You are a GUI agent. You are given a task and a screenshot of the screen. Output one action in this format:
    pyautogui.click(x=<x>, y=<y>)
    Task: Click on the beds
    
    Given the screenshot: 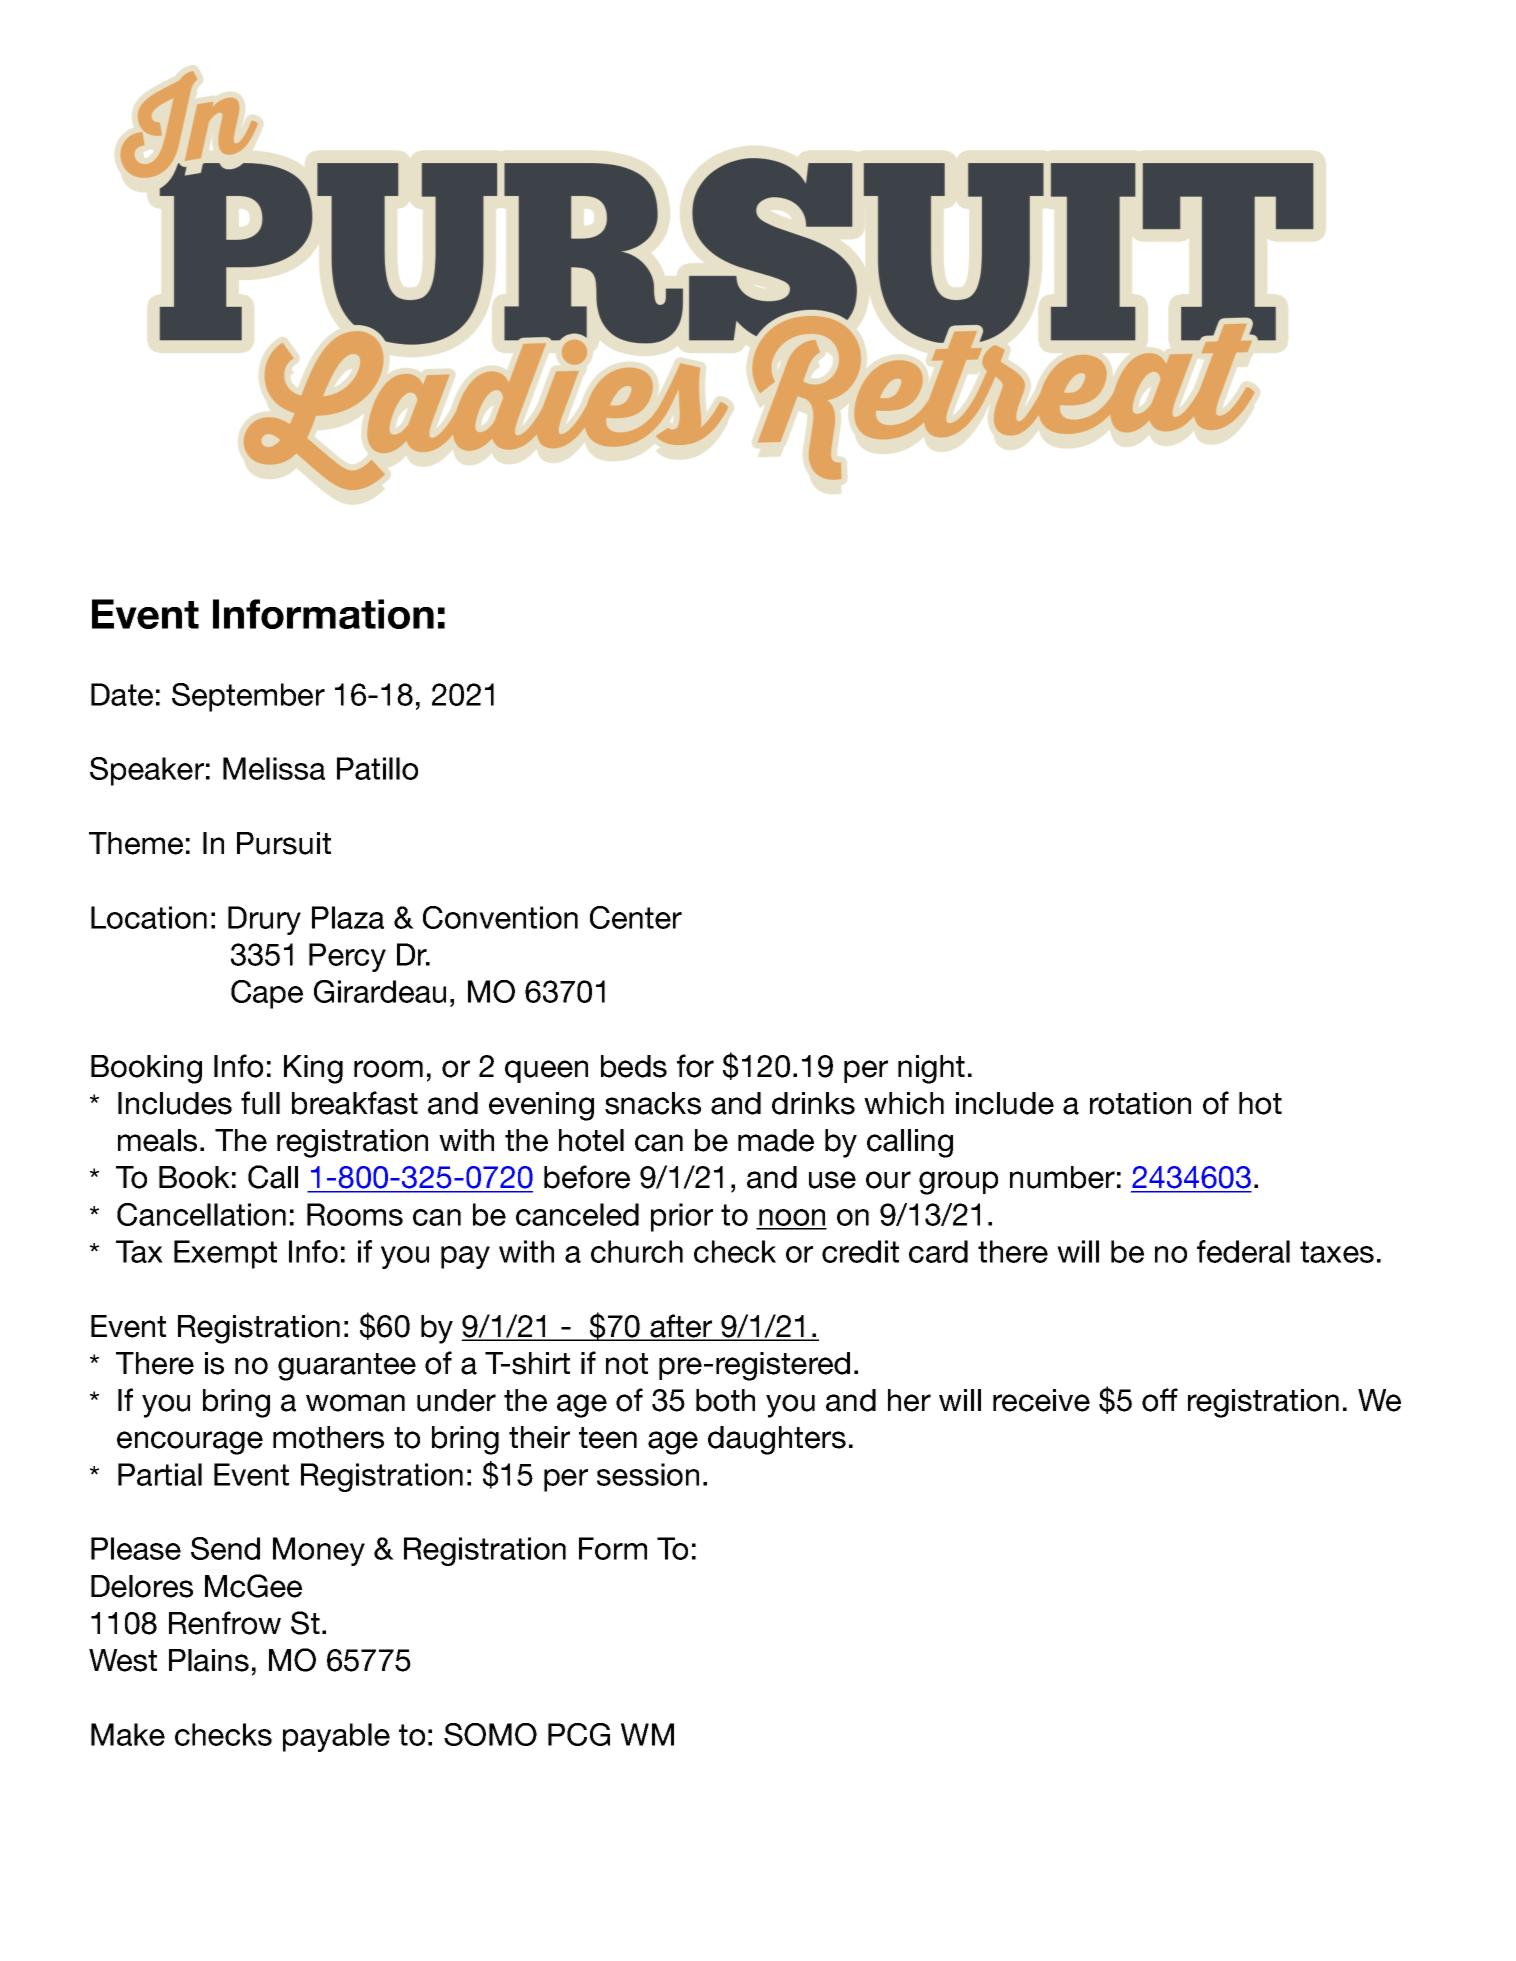 What is the action you would take?
    pyautogui.click(x=634, y=1066)
